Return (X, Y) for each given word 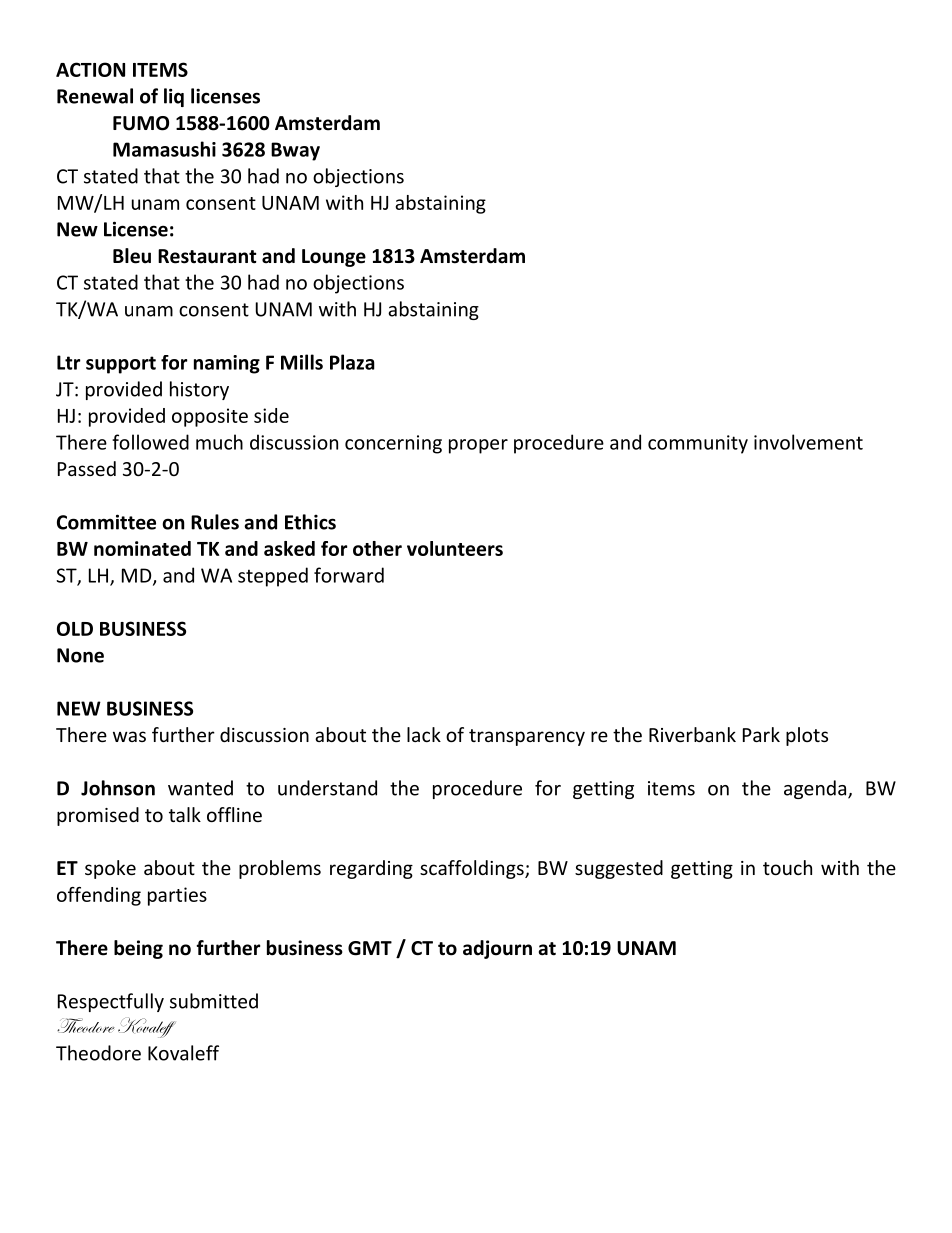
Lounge (334, 258)
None (80, 655)
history (199, 390)
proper (478, 446)
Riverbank (692, 734)
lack (424, 734)
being (138, 949)
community (698, 444)
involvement (808, 442)
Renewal (95, 96)
